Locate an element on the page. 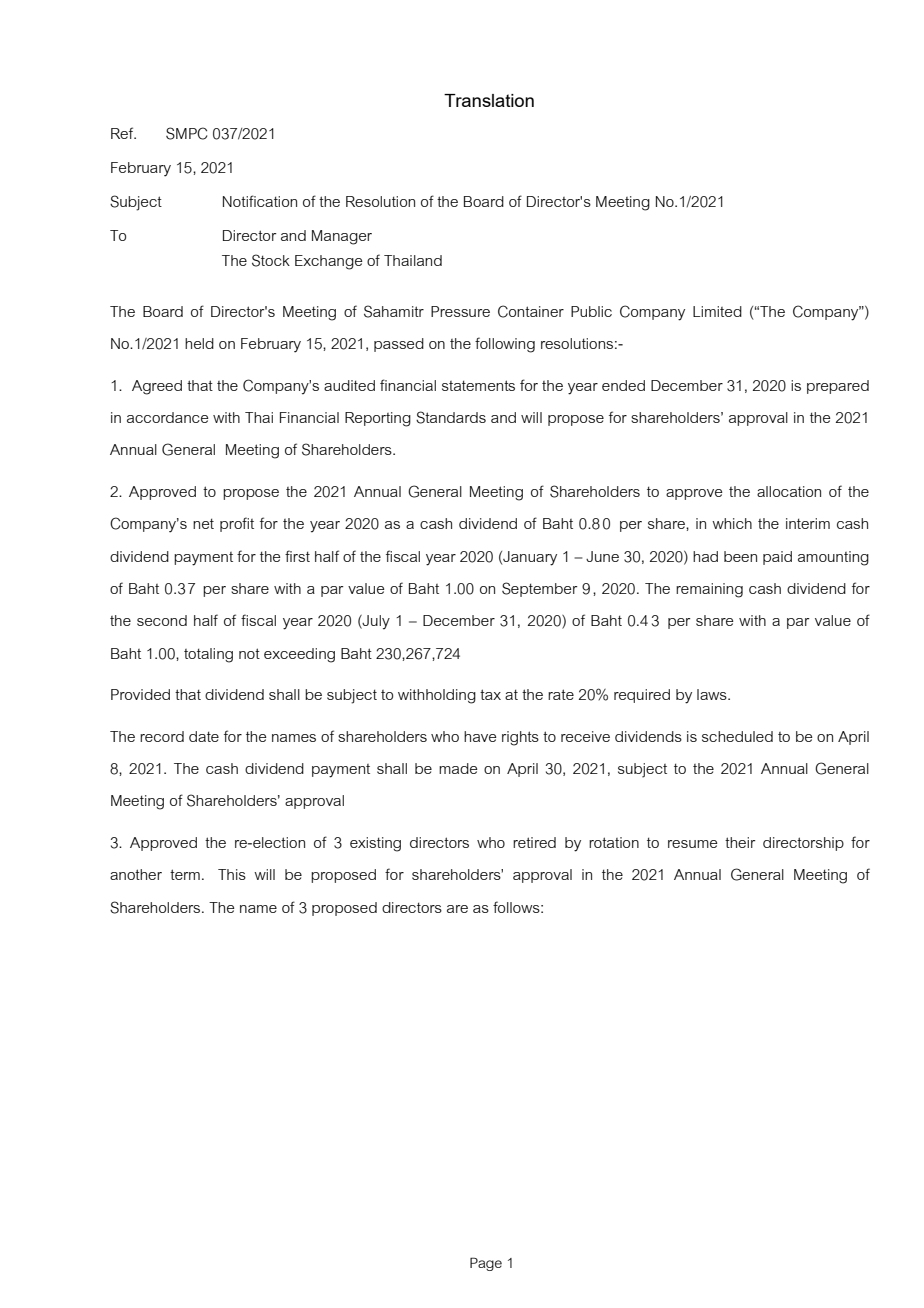 The image size is (924, 1308). Page is located at coordinates (486, 1264).
